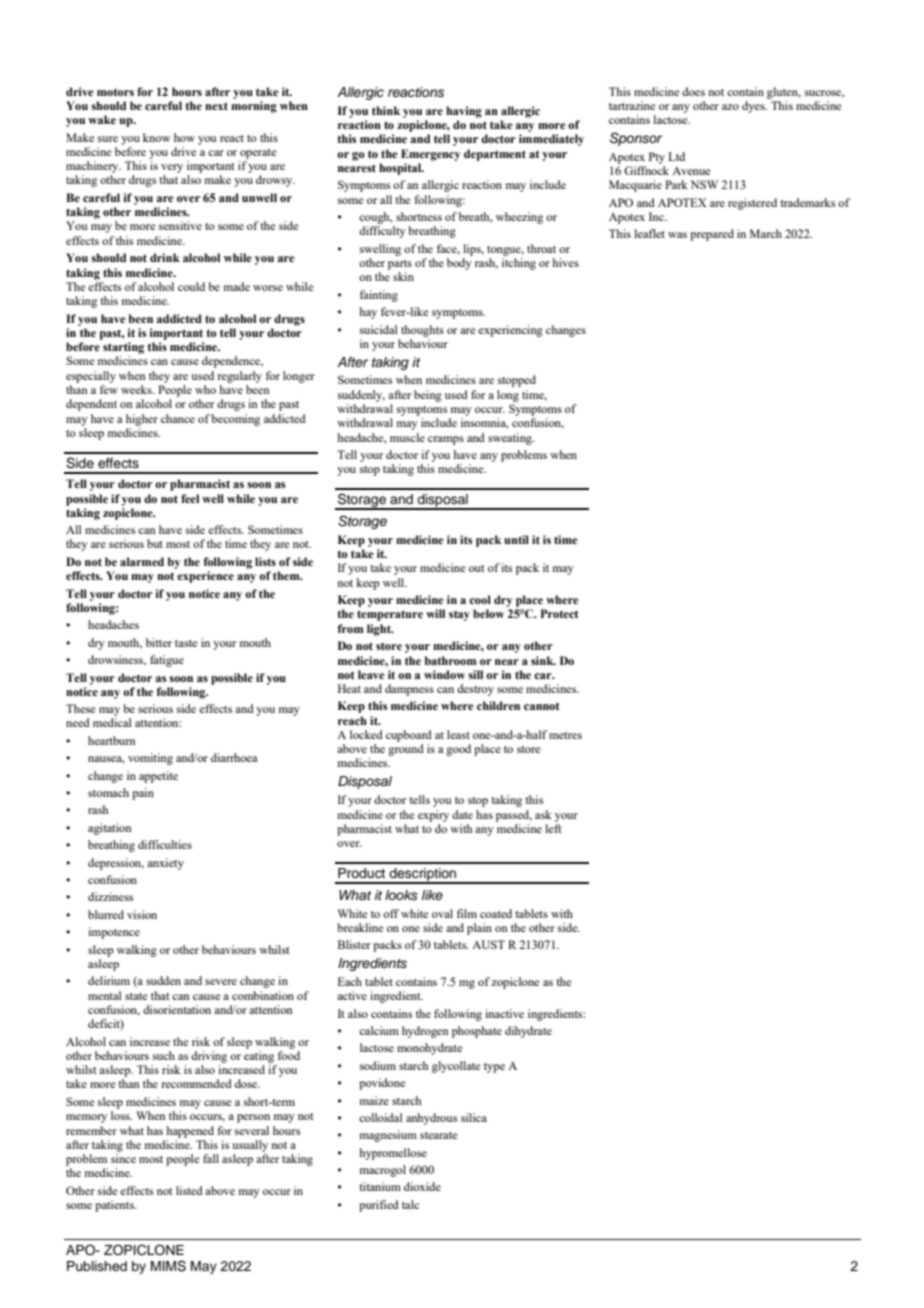  I want to click on MIMS, so click(168, 1266).
